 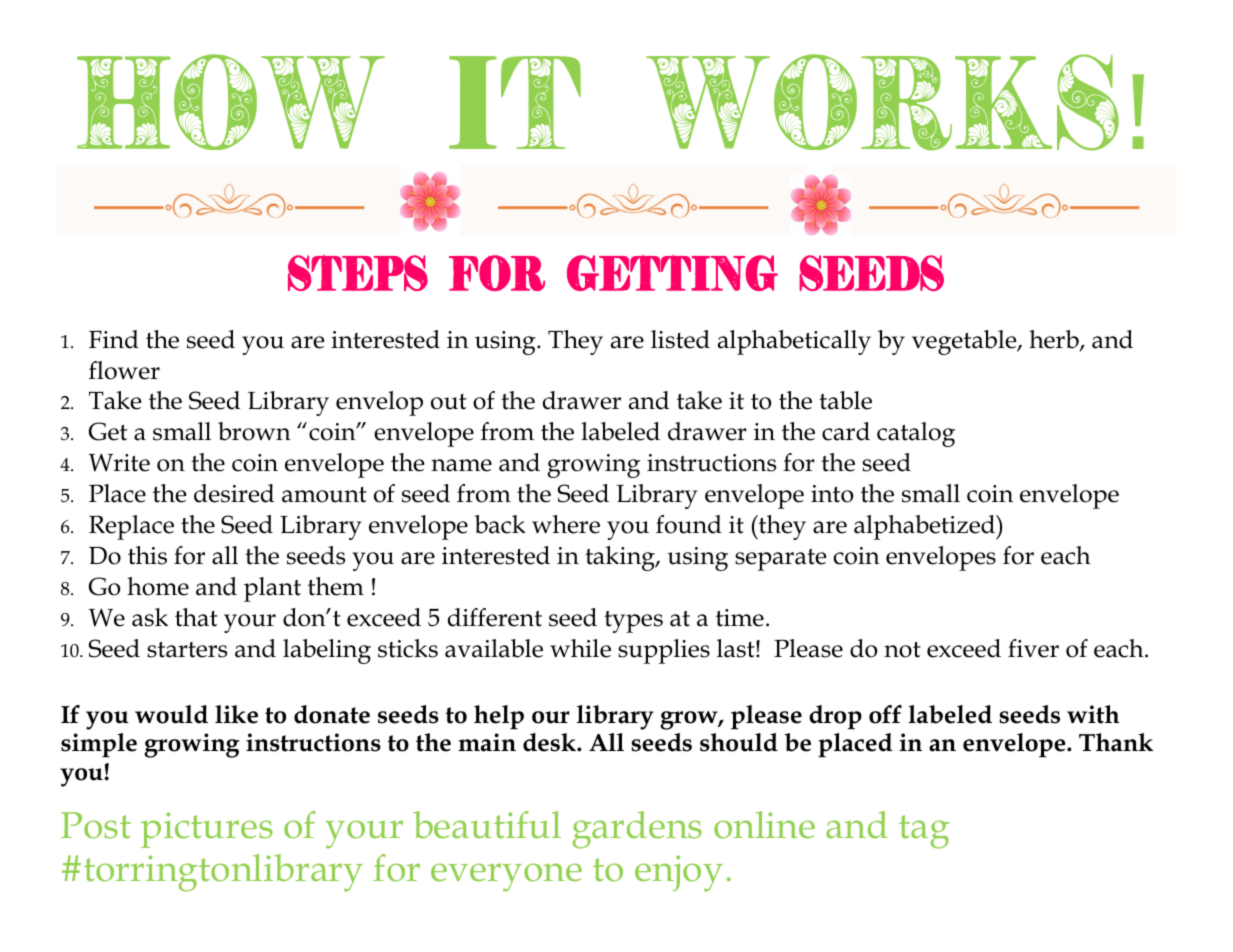 I want to click on pictures, so click(x=207, y=830).
